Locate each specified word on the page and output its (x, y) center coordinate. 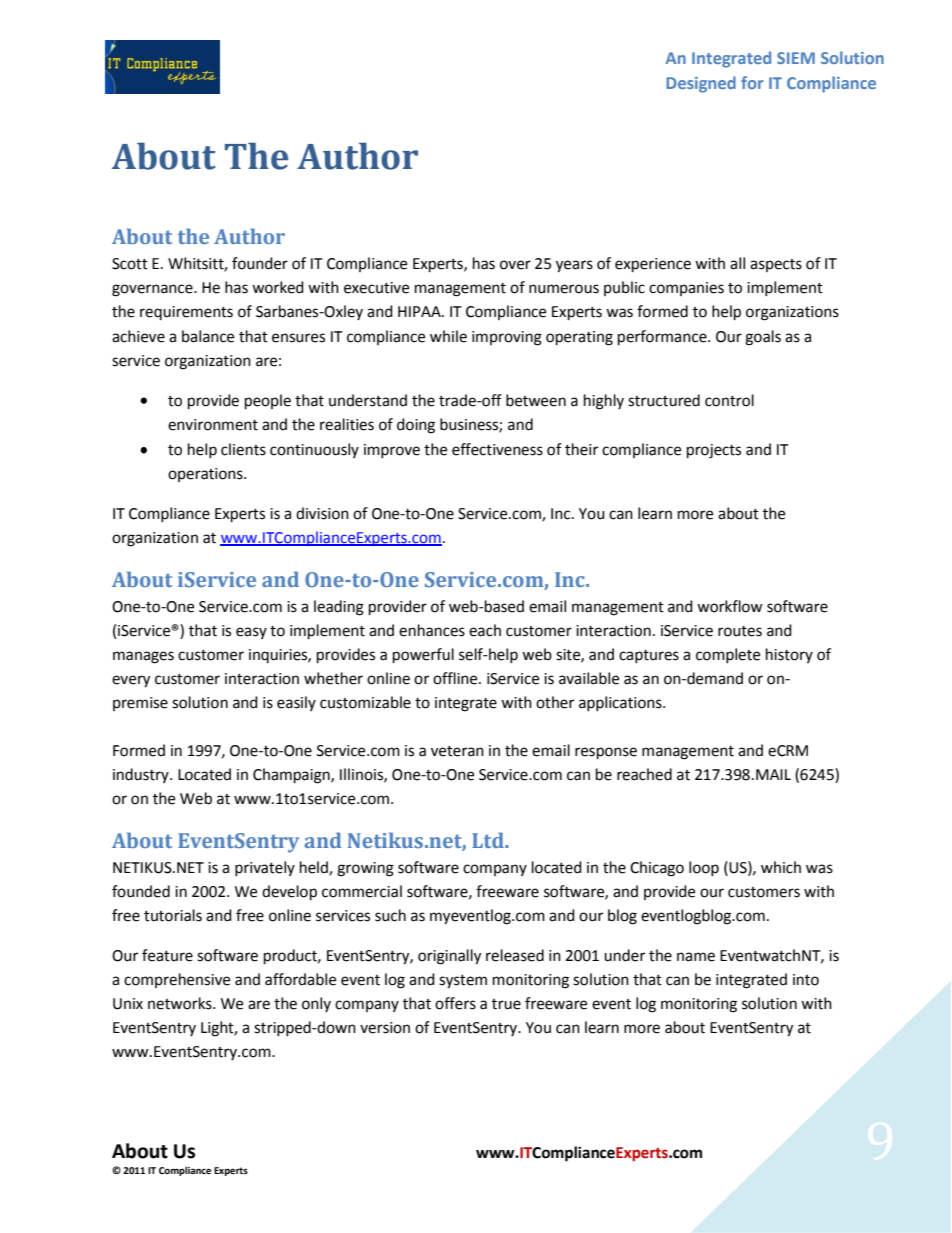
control (729, 400)
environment (213, 425)
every (131, 681)
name (696, 957)
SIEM (796, 58)
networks (181, 1003)
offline (456, 678)
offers (455, 1003)
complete (728, 655)
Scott (130, 264)
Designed (701, 84)
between (536, 400)
